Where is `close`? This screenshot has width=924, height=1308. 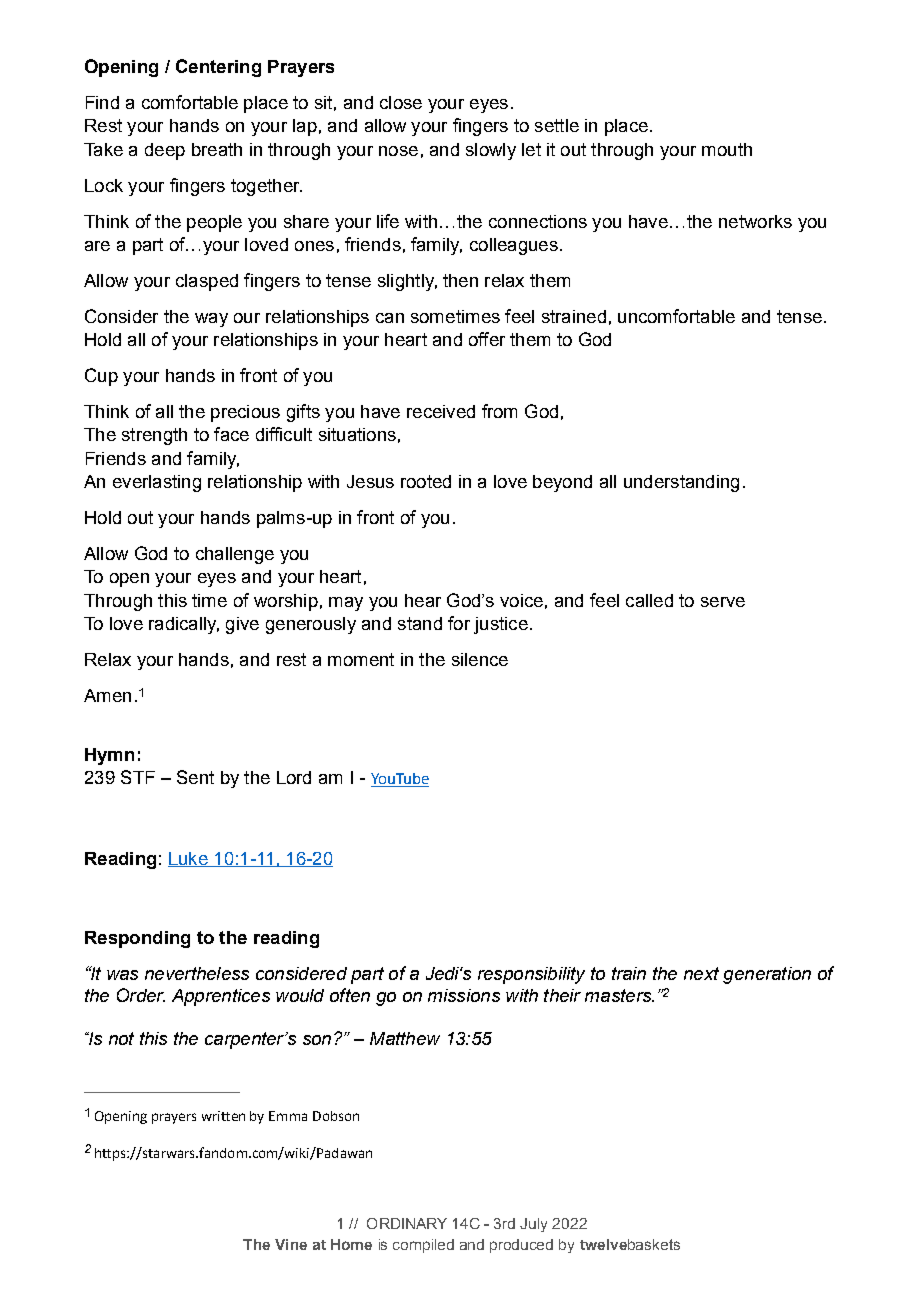
close is located at coordinates (401, 102).
